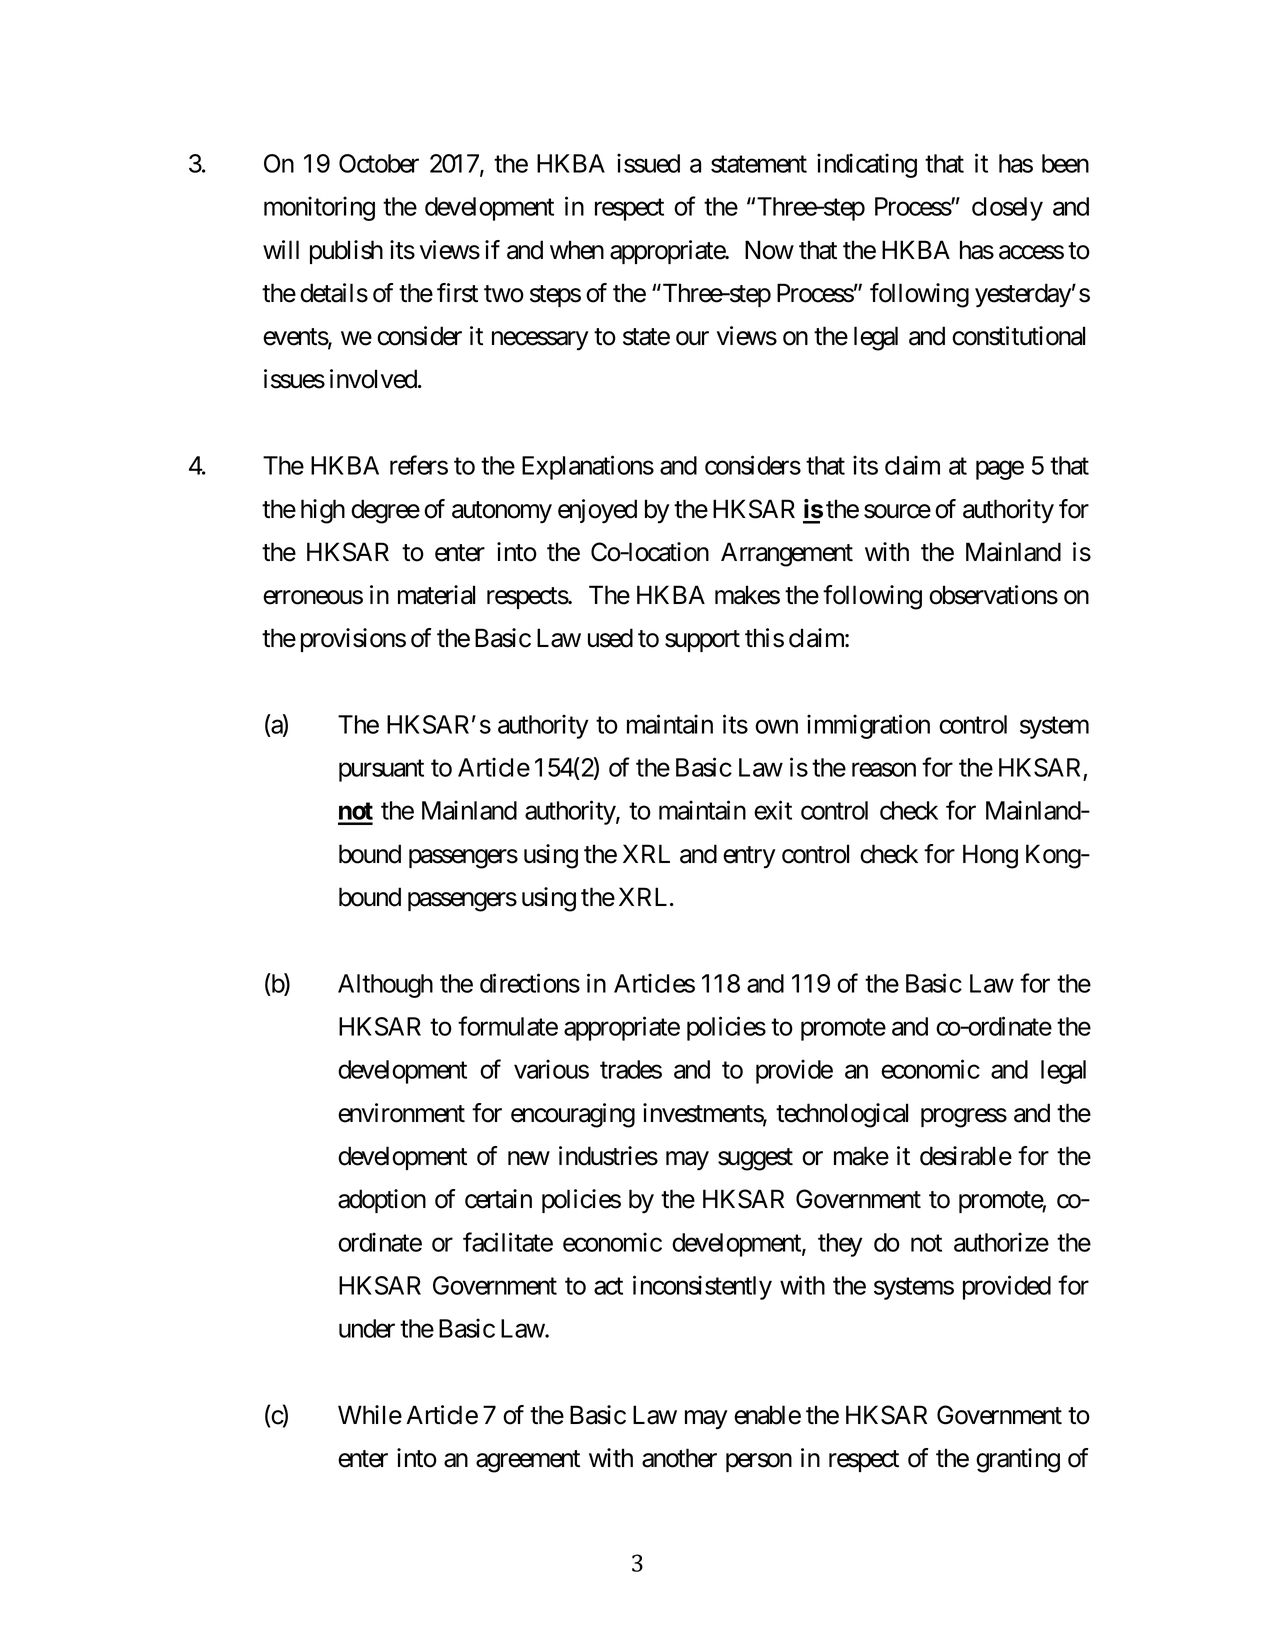  I want to click on high, so click(323, 511).
